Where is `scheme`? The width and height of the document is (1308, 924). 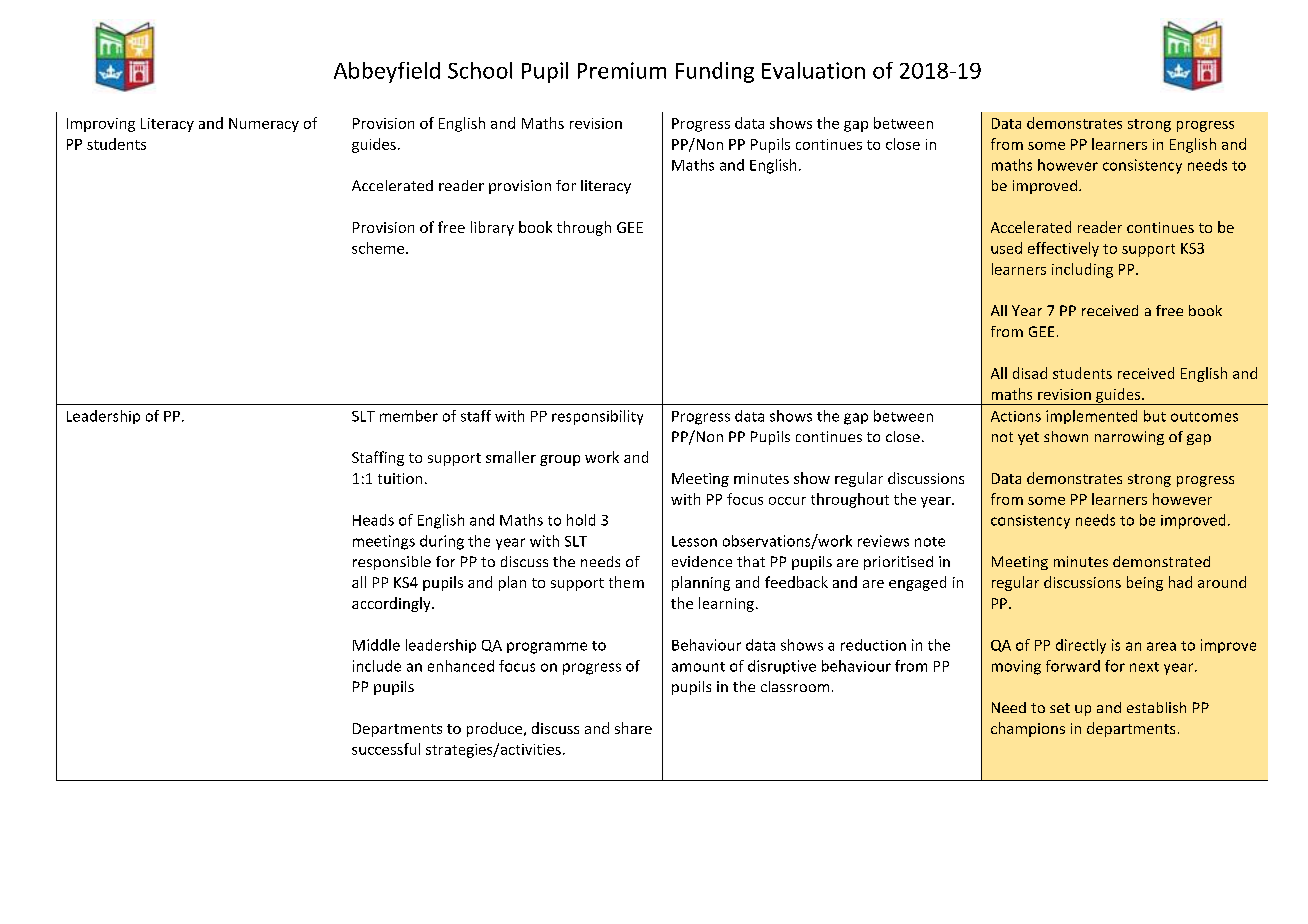
scheme is located at coordinates (379, 248).
